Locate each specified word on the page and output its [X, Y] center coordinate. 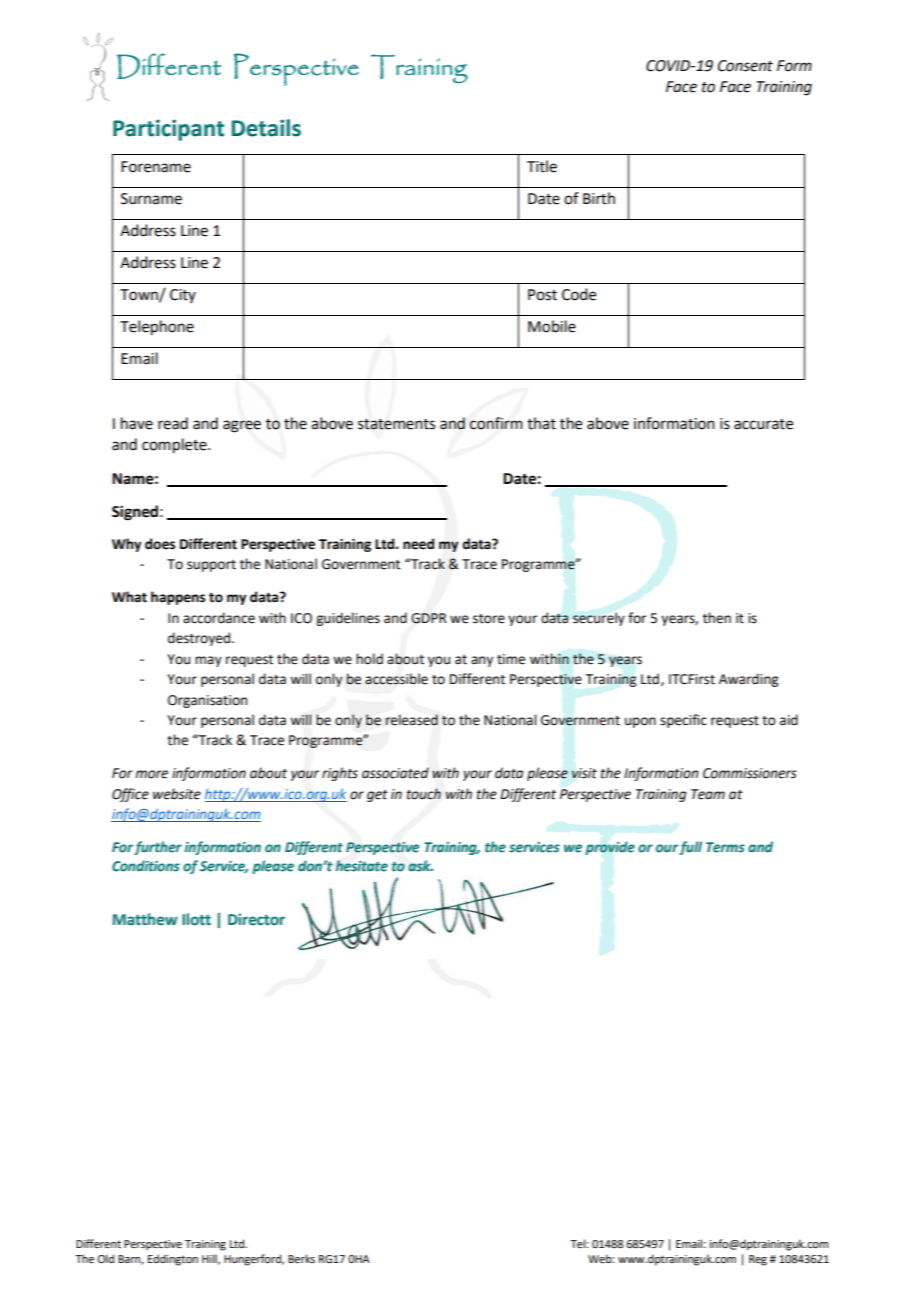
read [173, 423]
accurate [763, 424]
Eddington [173, 1260]
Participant [168, 130]
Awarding [748, 680]
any [482, 661]
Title [542, 166]
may [208, 661]
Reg [758, 1260]
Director [256, 919]
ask [420, 866]
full [690, 848]
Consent [745, 66]
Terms [725, 847]
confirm [496, 423]
